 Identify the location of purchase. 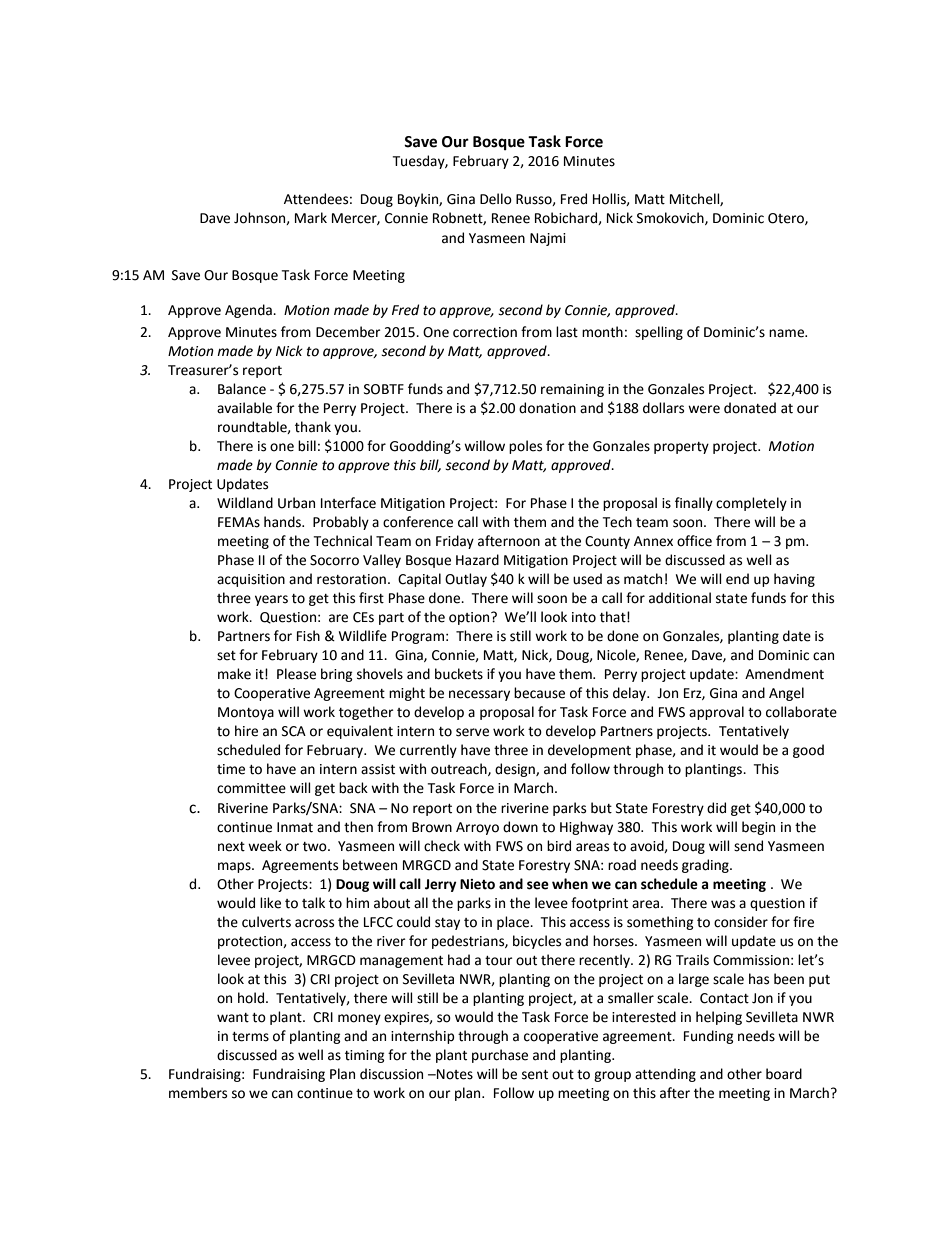
(500, 1056).
